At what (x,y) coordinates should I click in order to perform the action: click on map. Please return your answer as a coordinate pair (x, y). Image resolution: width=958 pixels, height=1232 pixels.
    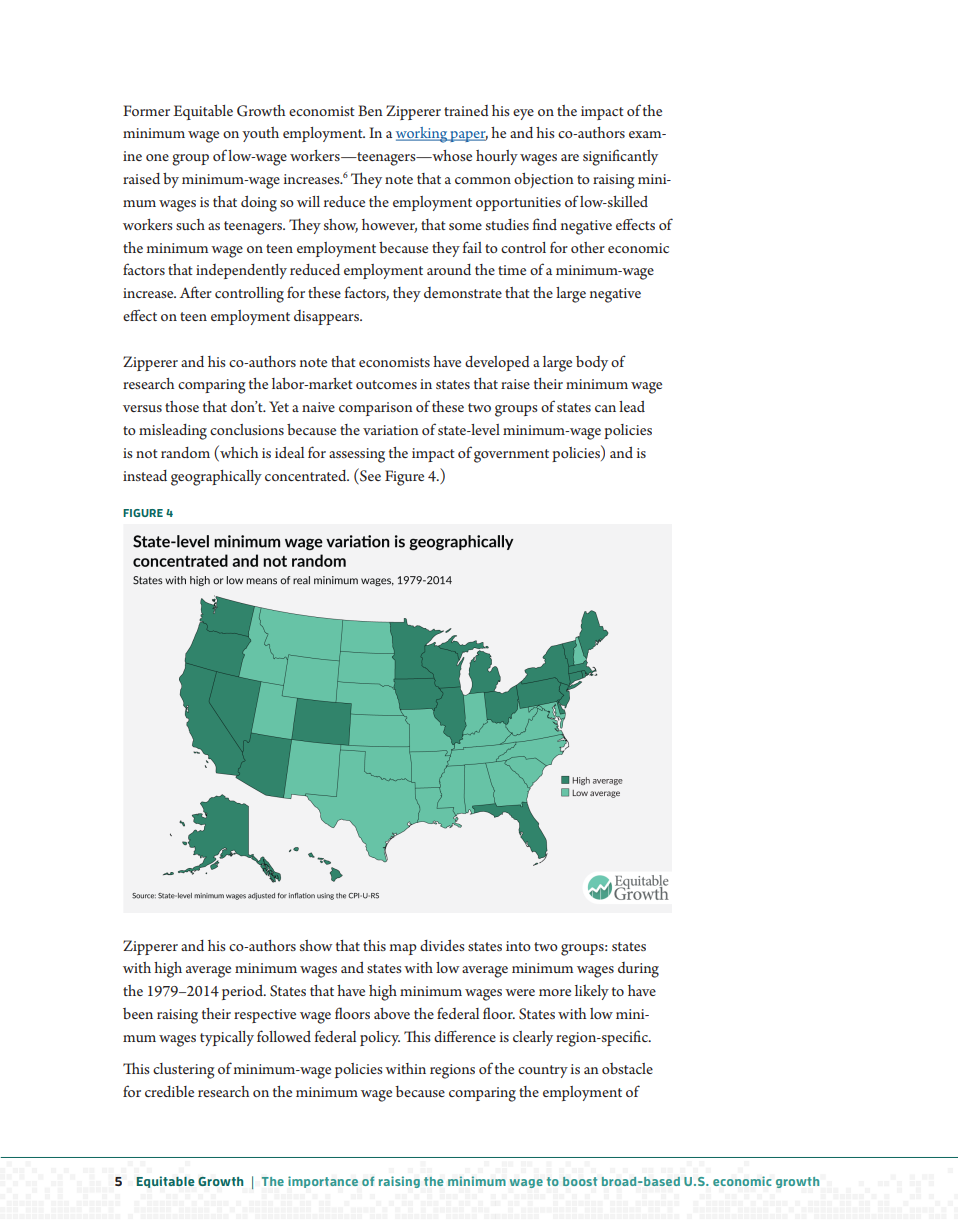
    Looking at the image, I should click on (403, 949).
